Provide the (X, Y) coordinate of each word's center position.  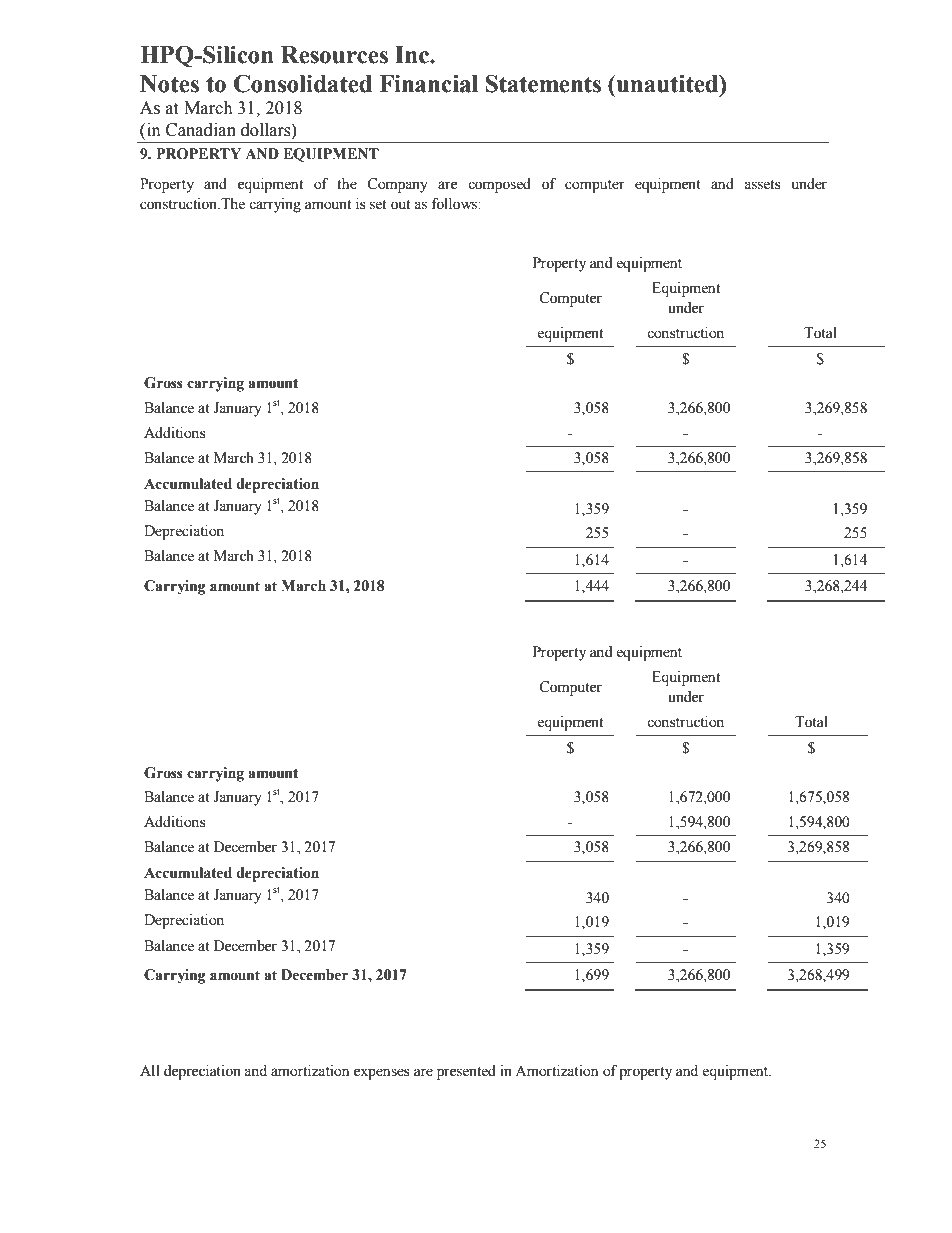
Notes (169, 84)
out (400, 205)
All (150, 1070)
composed (499, 185)
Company (397, 185)
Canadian (201, 130)
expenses (382, 1074)
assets (762, 185)
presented (466, 1072)
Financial (428, 84)
